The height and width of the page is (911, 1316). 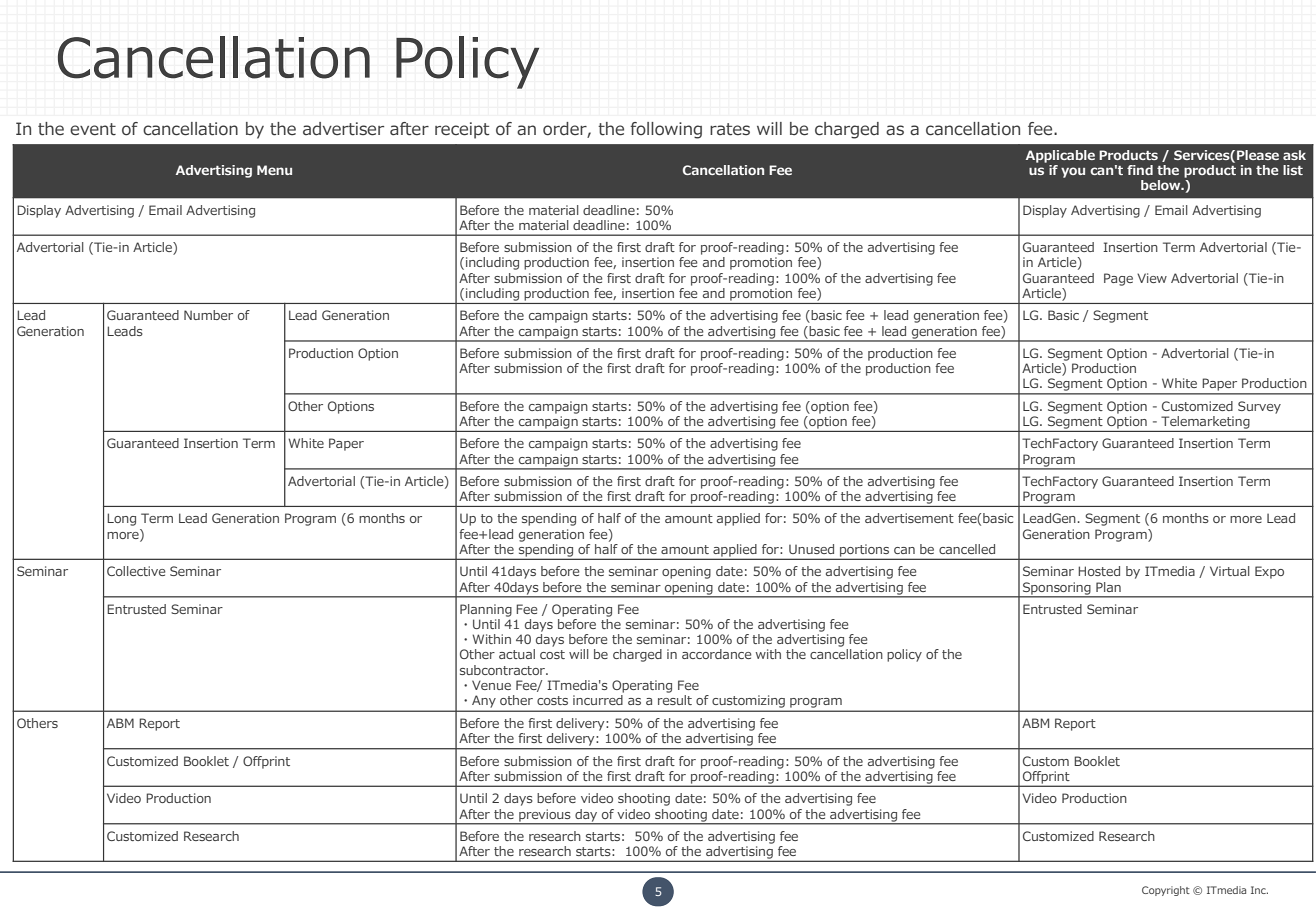 I want to click on result, so click(x=675, y=700).
